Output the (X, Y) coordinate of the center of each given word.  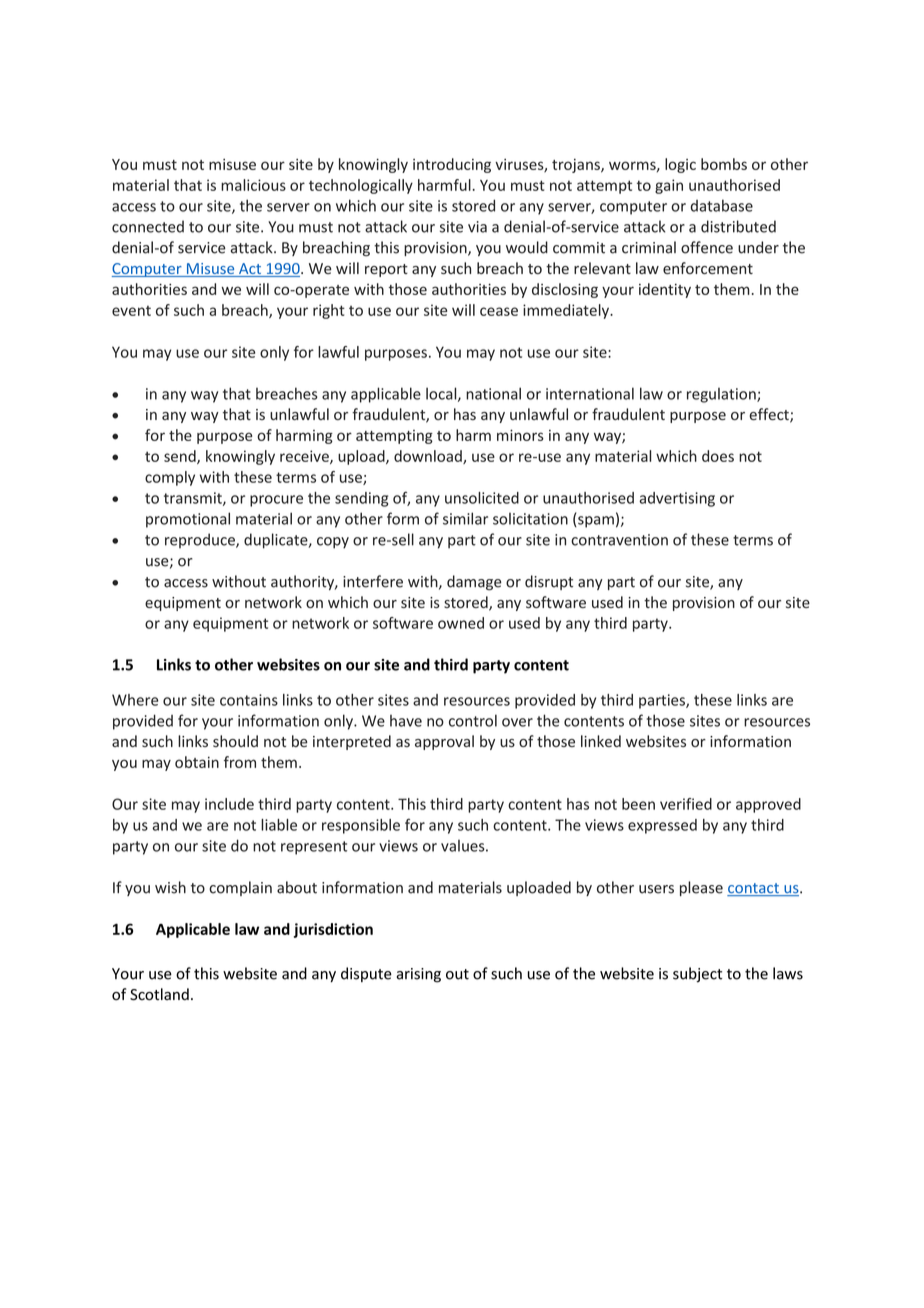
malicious (253, 185)
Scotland (159, 994)
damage (474, 583)
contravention (619, 540)
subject (697, 975)
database (721, 205)
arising (418, 975)
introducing (452, 165)
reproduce (201, 540)
